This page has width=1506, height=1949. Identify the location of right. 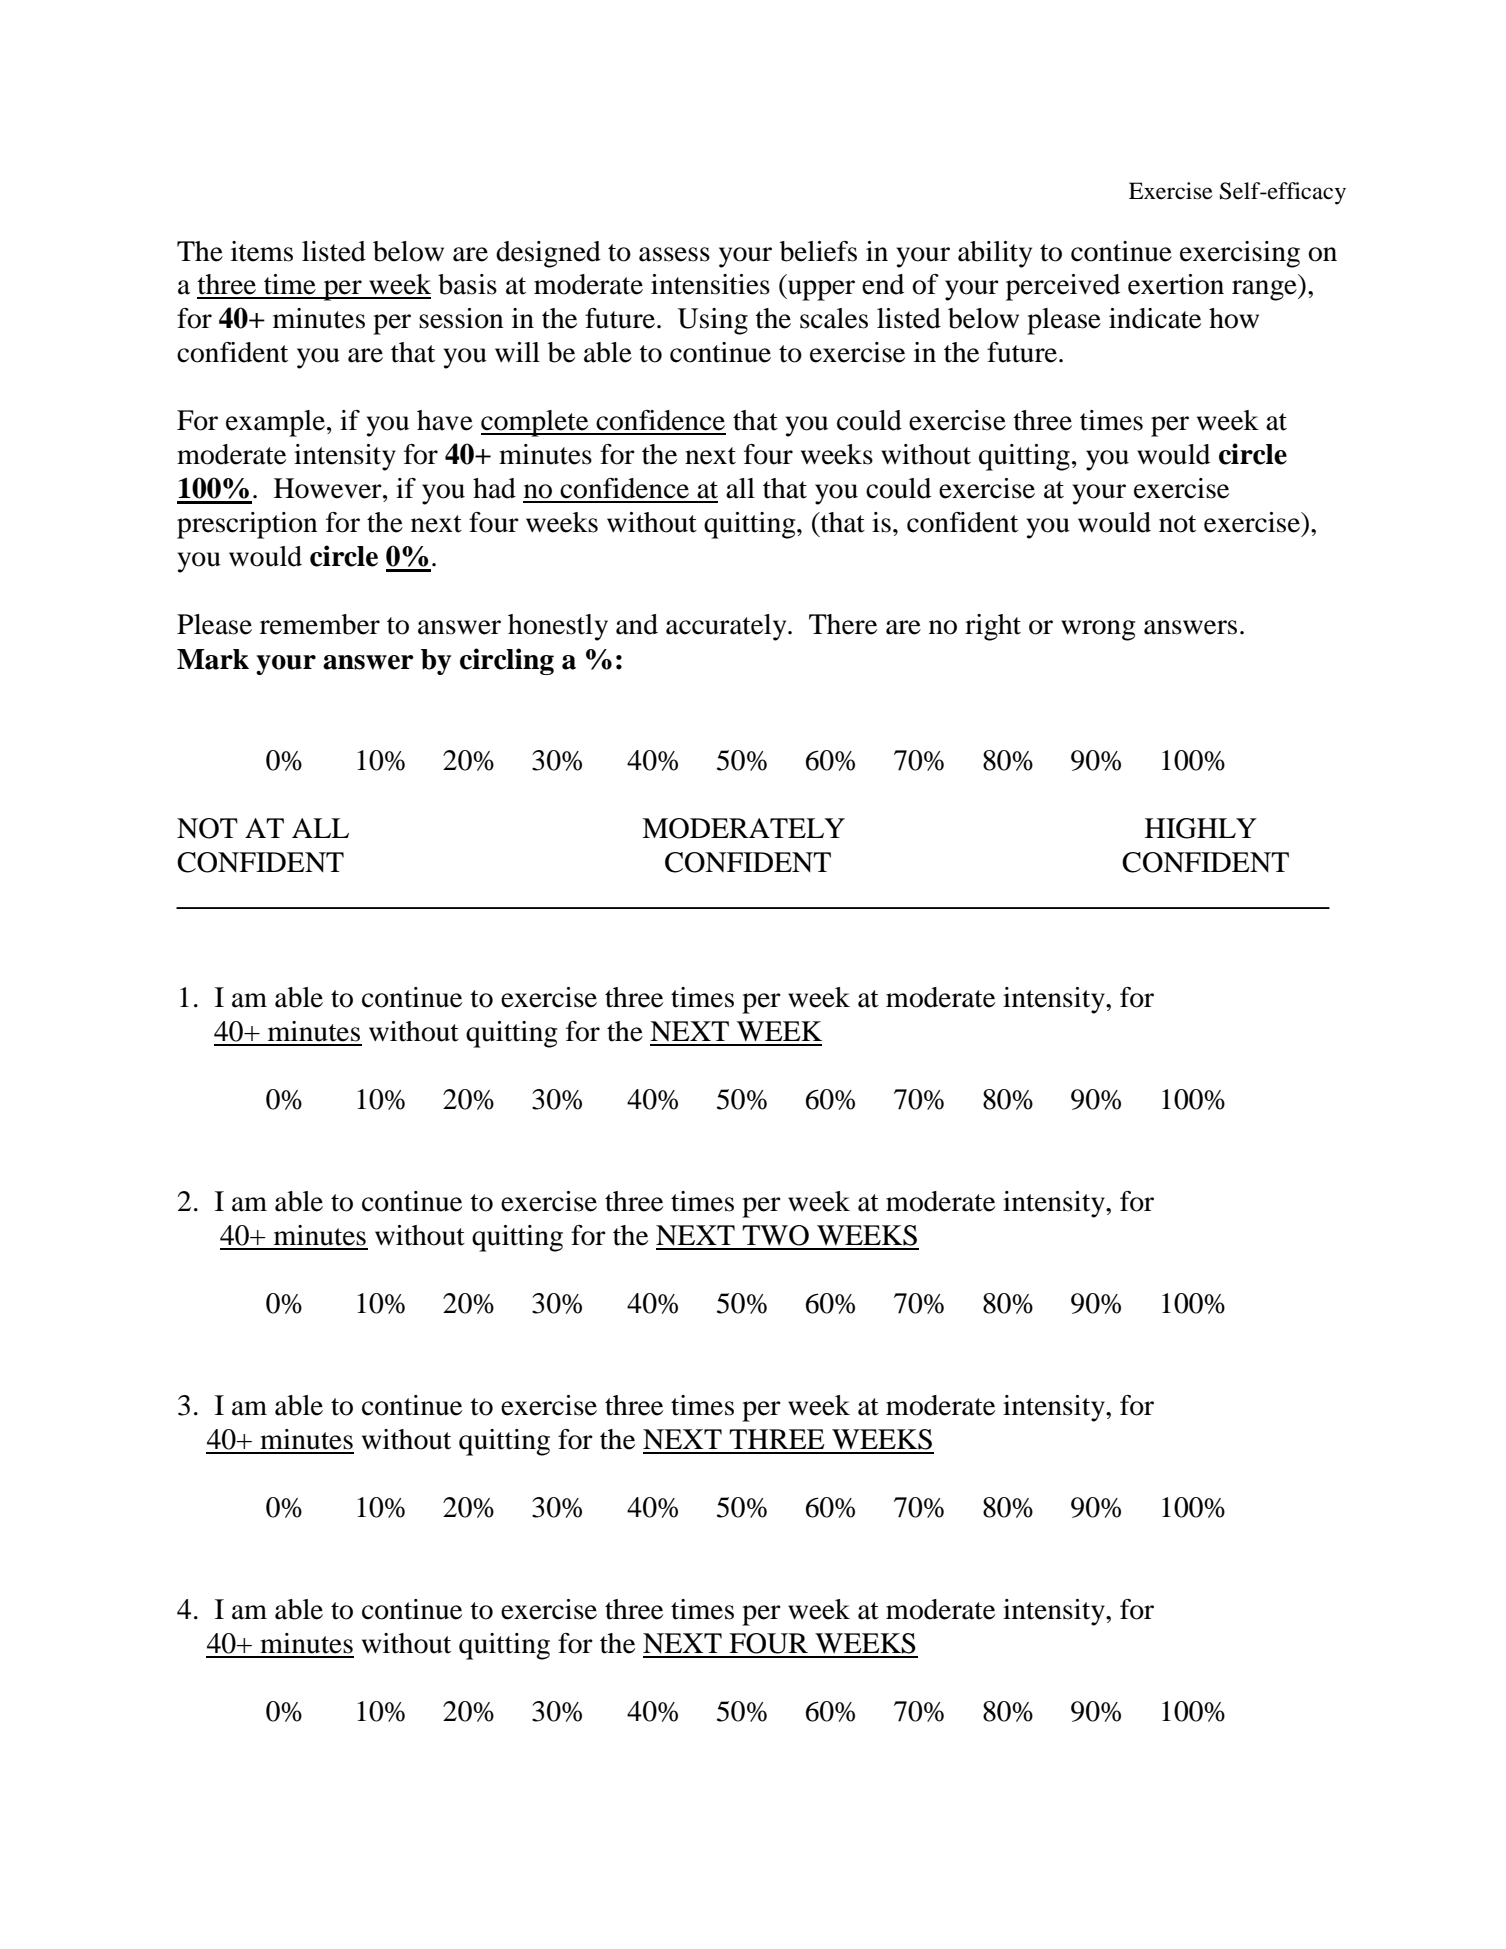
(993, 627).
